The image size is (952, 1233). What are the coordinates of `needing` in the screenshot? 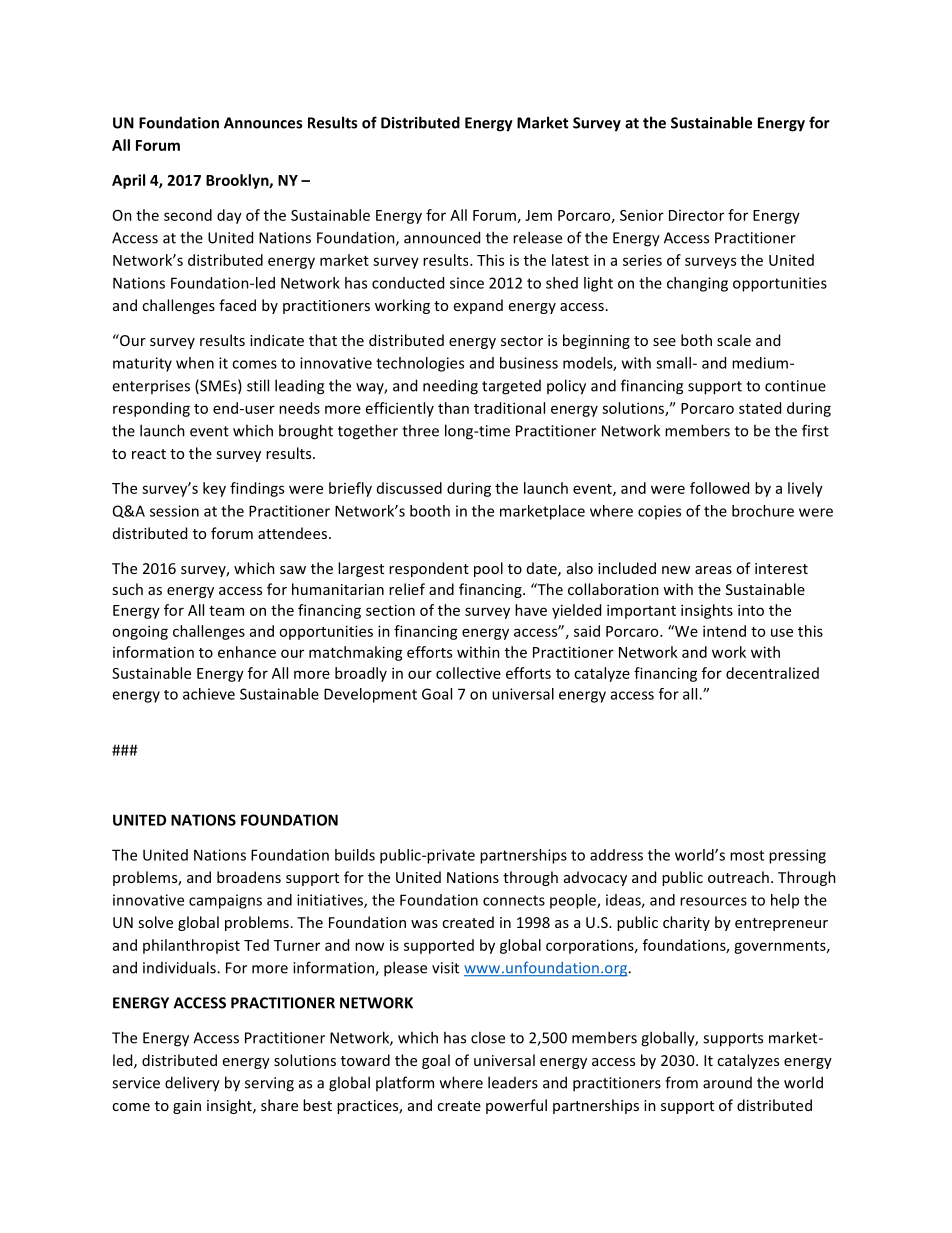 It's located at (450, 387).
